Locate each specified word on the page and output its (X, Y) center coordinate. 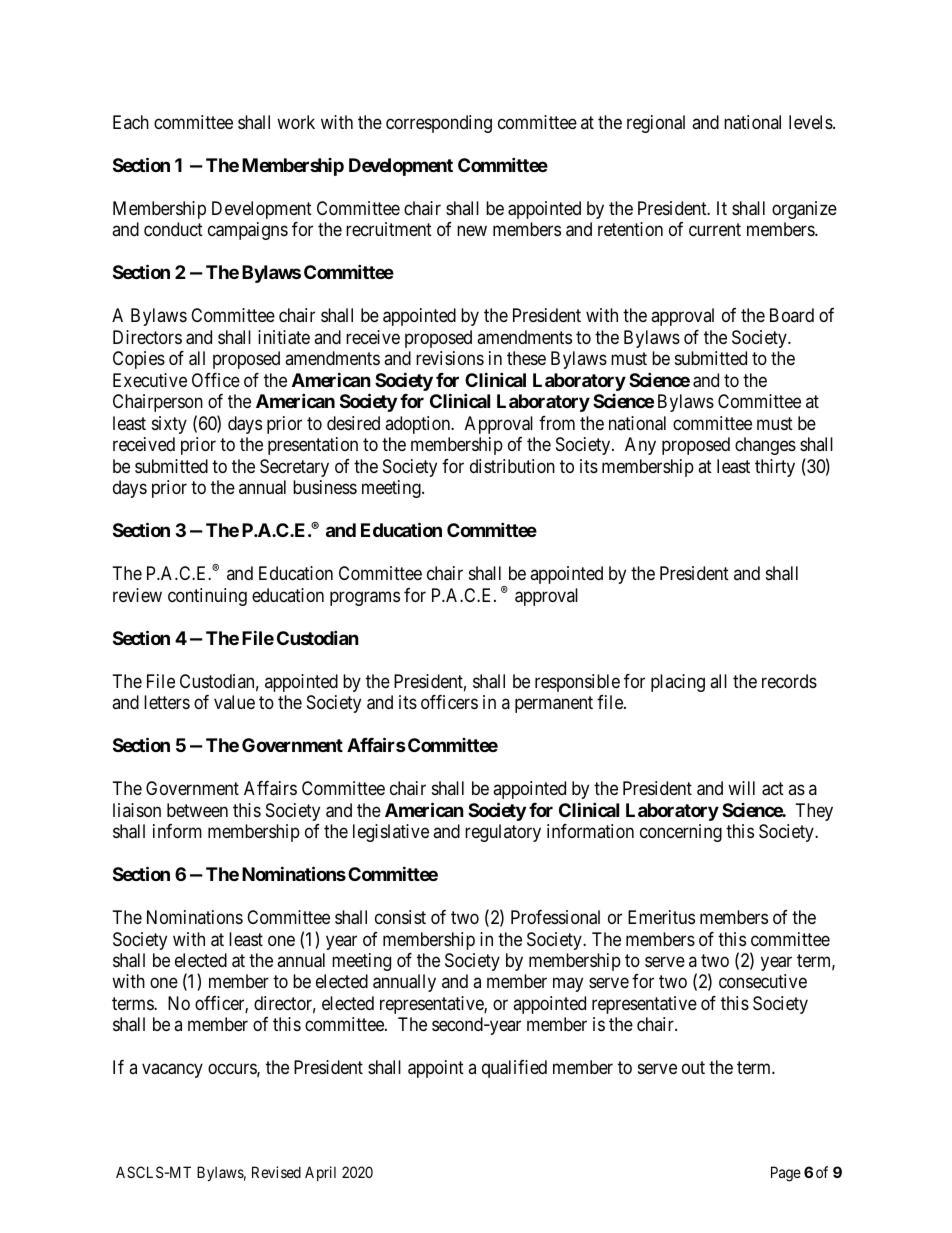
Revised (276, 1172)
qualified (514, 1069)
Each (131, 122)
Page (786, 1174)
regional (656, 124)
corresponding (439, 124)
